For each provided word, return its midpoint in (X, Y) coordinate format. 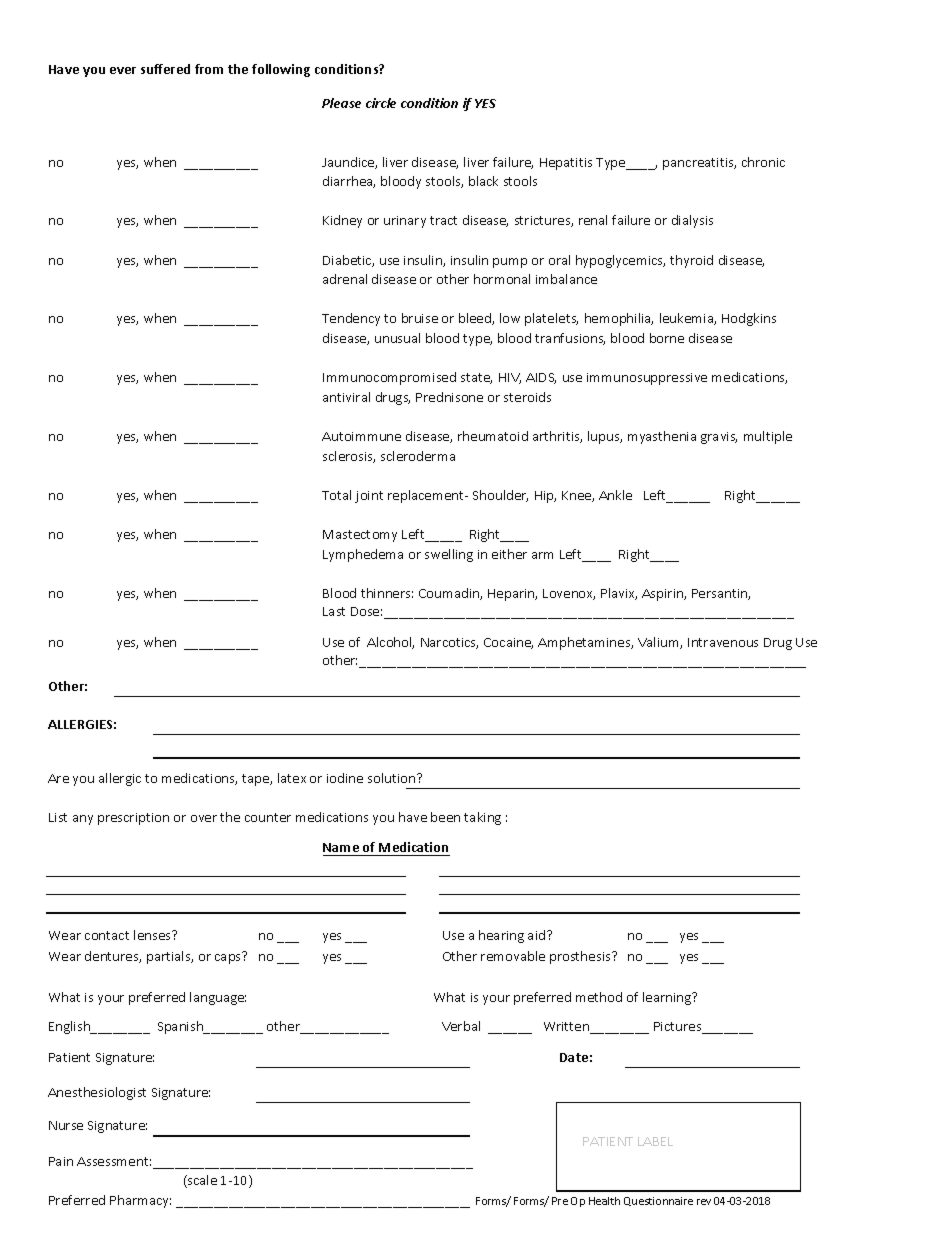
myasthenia (662, 437)
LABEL (655, 1141)
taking (482, 818)
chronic (763, 162)
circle (381, 103)
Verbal (461, 1026)
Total (336, 495)
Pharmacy (140, 1201)
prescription (133, 819)
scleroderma (418, 456)
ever (123, 70)
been (445, 817)
